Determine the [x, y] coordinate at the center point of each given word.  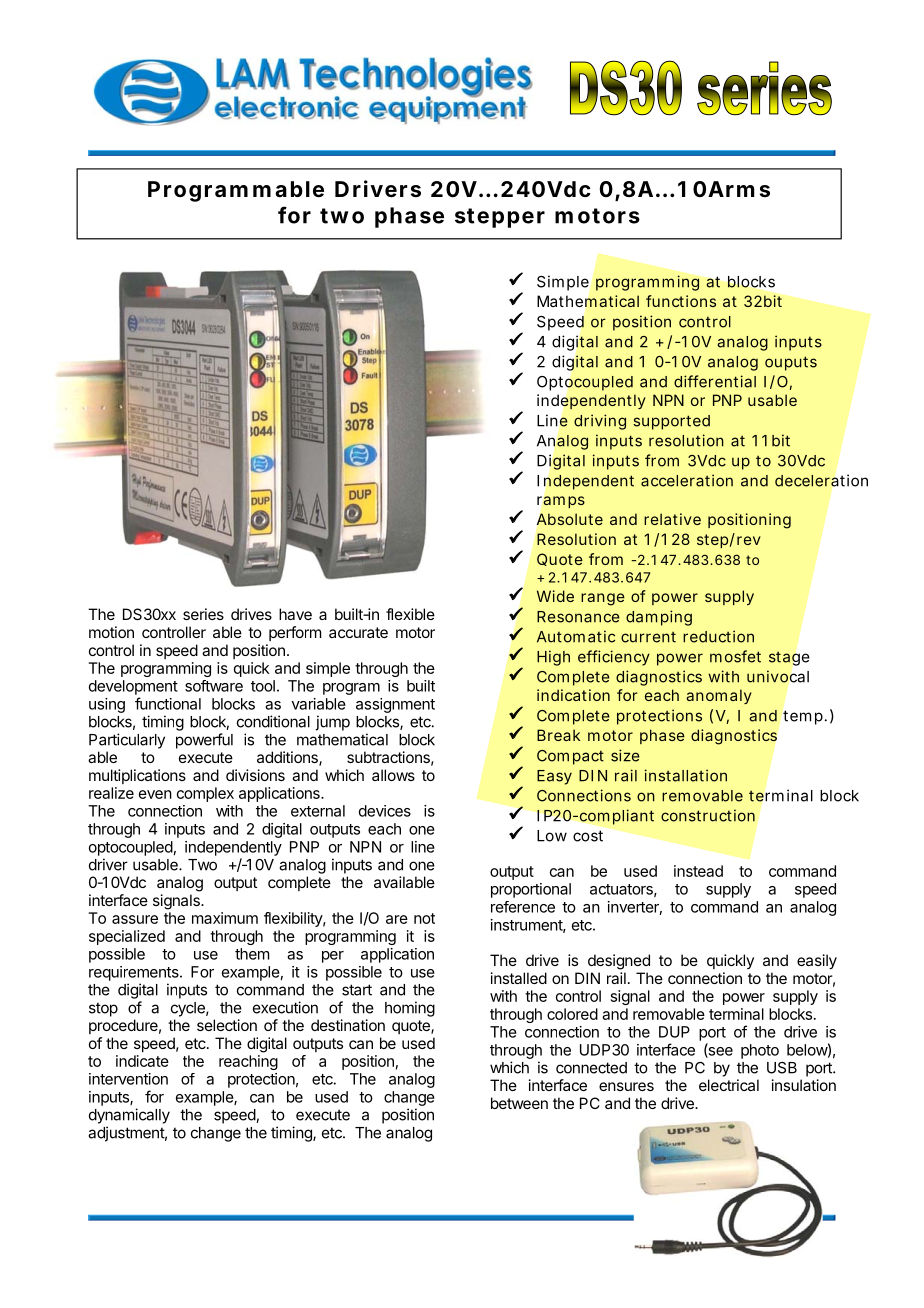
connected [591, 1068]
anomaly [719, 696]
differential [715, 381]
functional [168, 703]
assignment [395, 705]
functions [681, 301]
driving [600, 422]
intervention [128, 1079]
